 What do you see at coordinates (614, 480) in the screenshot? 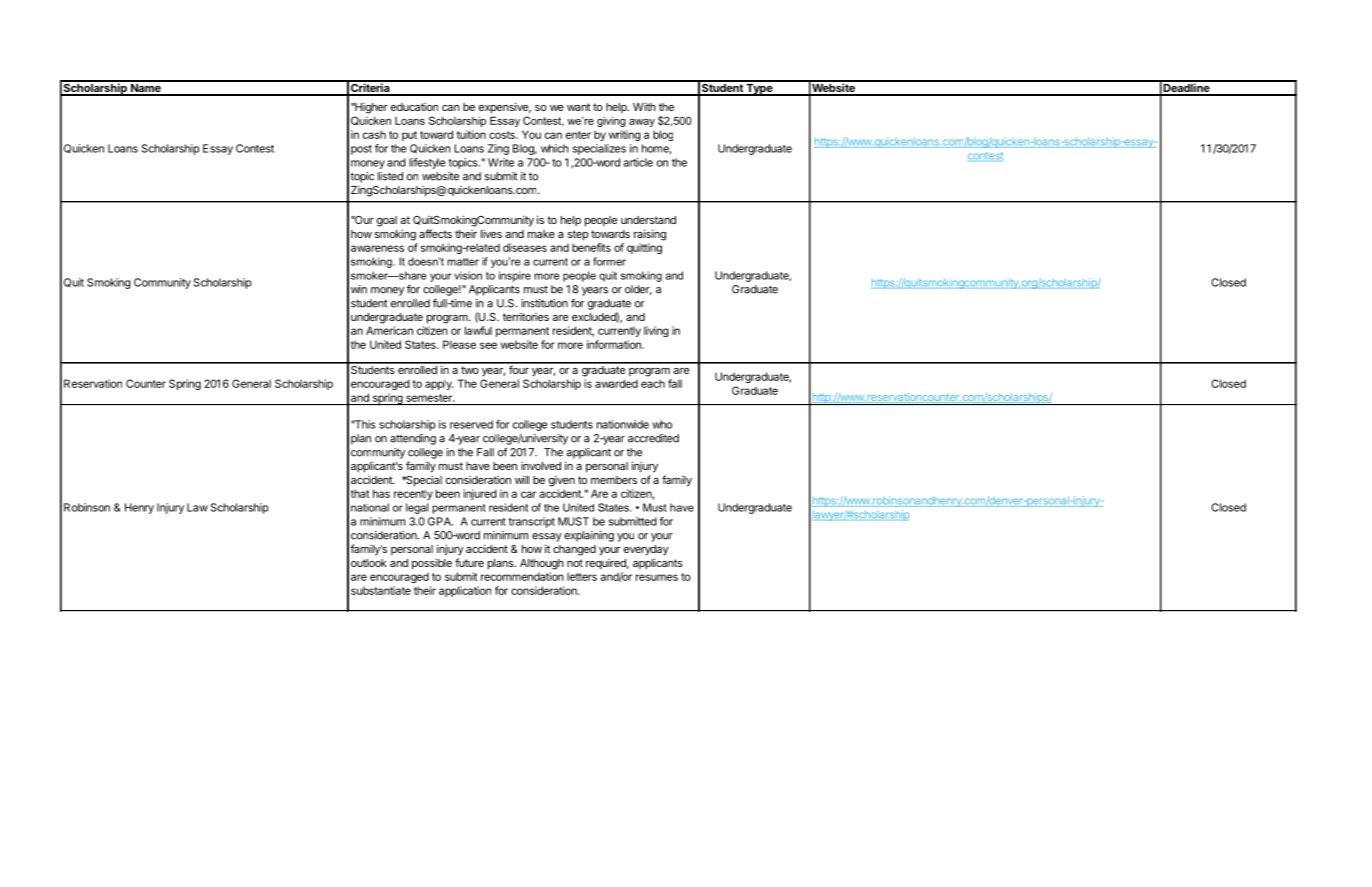
I see `members` at bounding box center [614, 480].
